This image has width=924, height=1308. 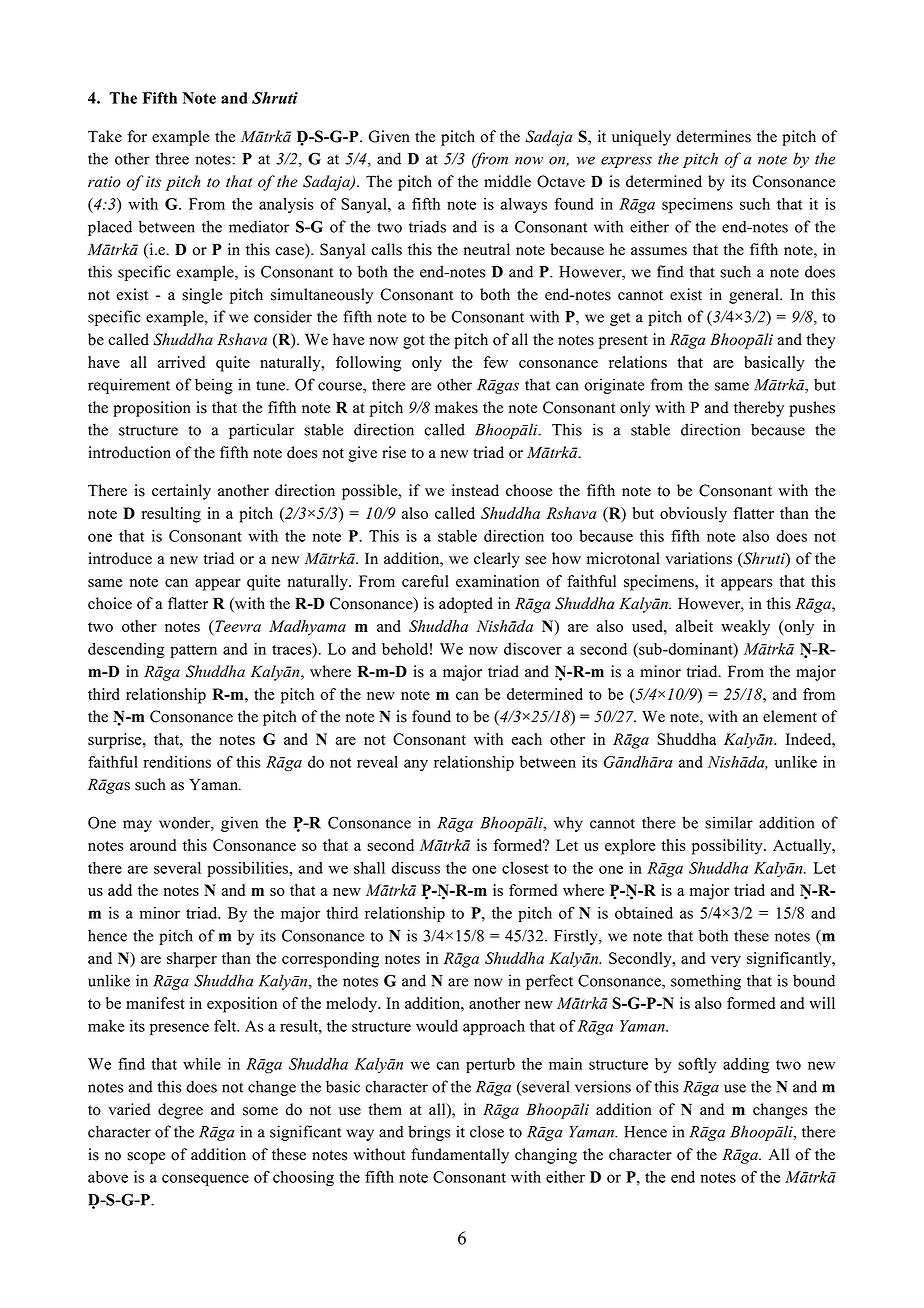 I want to click on around, so click(x=153, y=845).
